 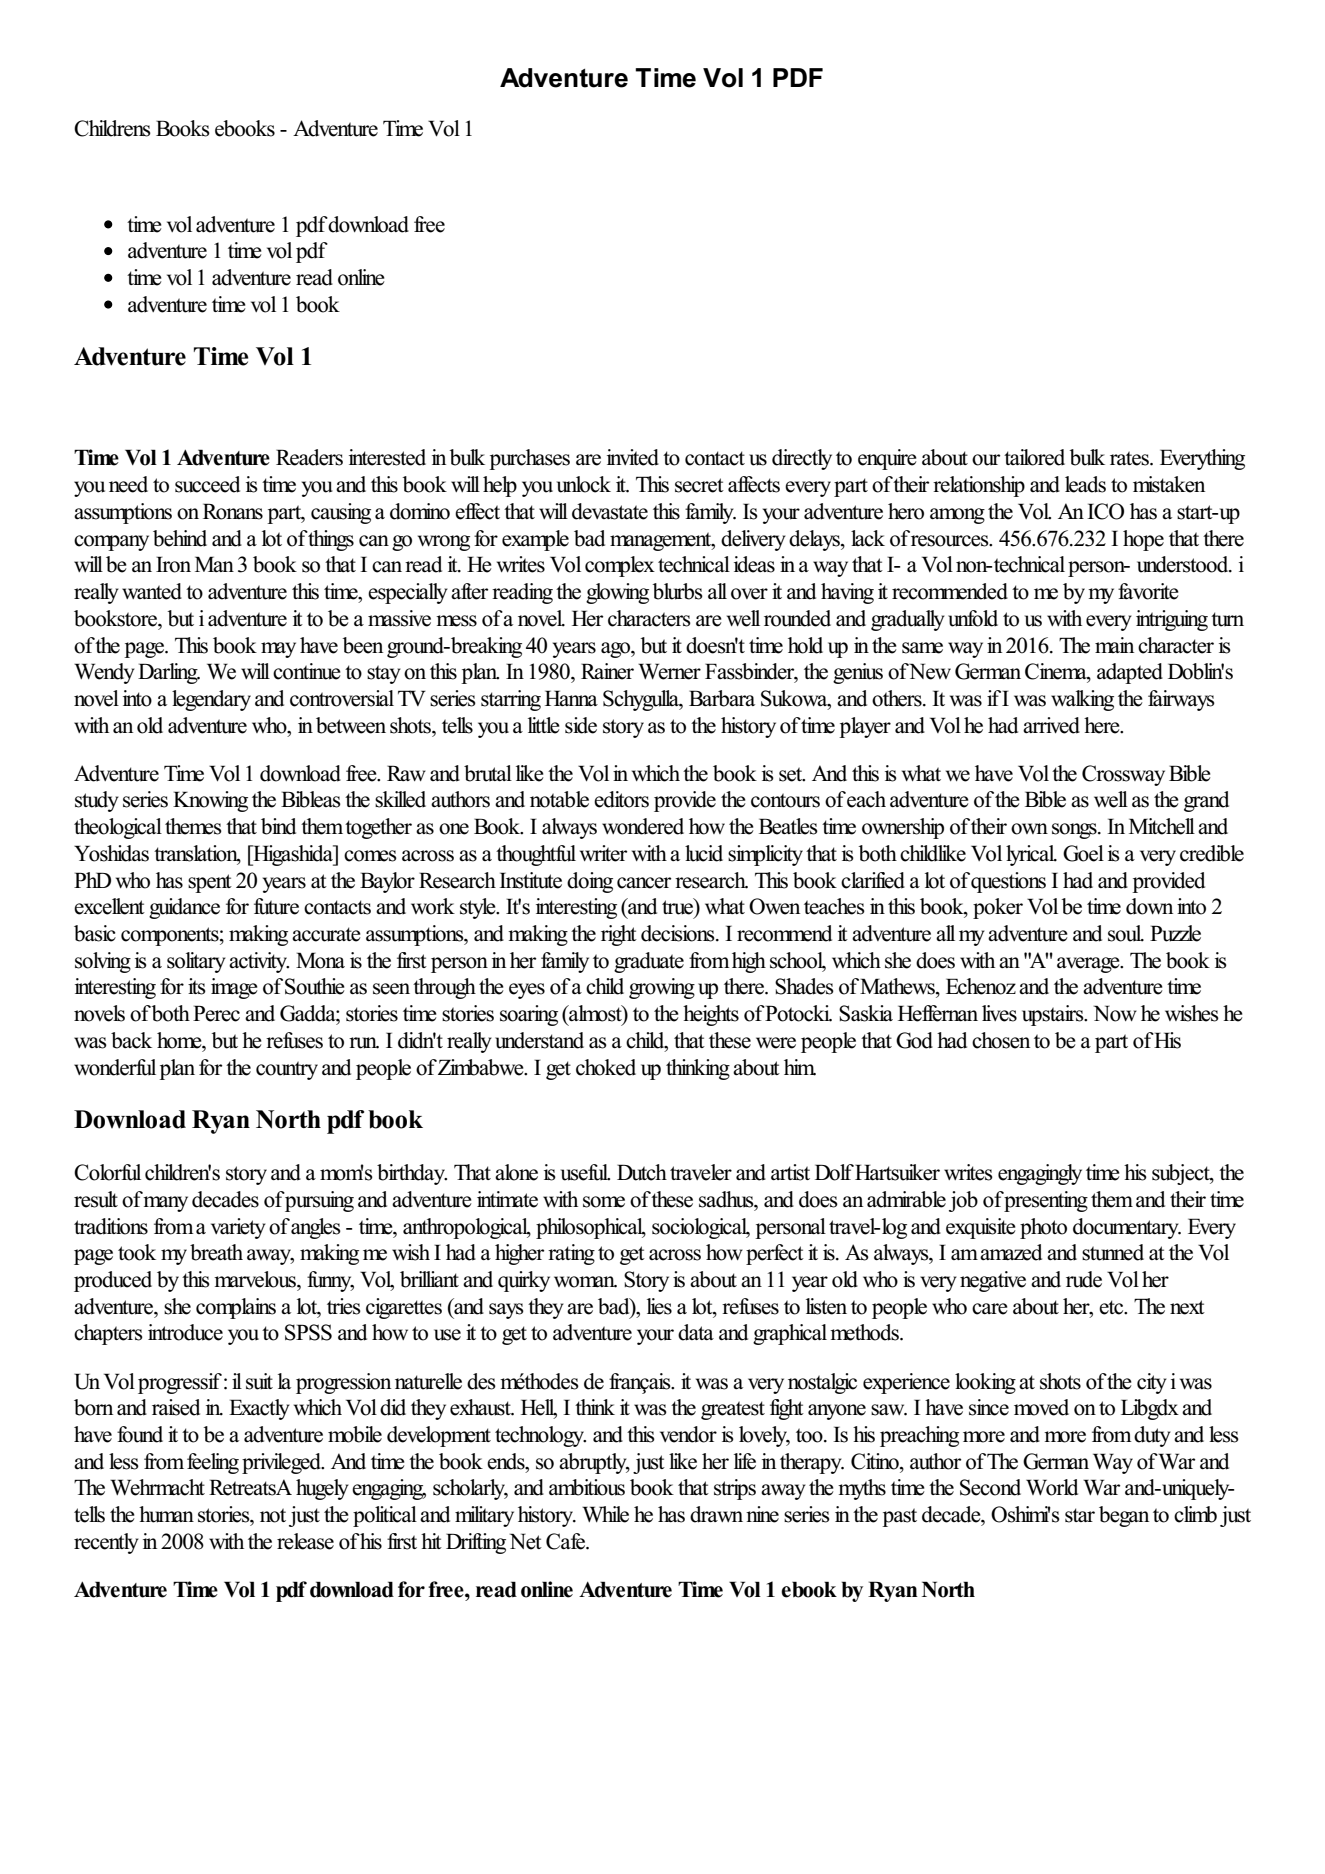 What do you see at coordinates (605, 1514) in the page?
I see `While` at bounding box center [605, 1514].
